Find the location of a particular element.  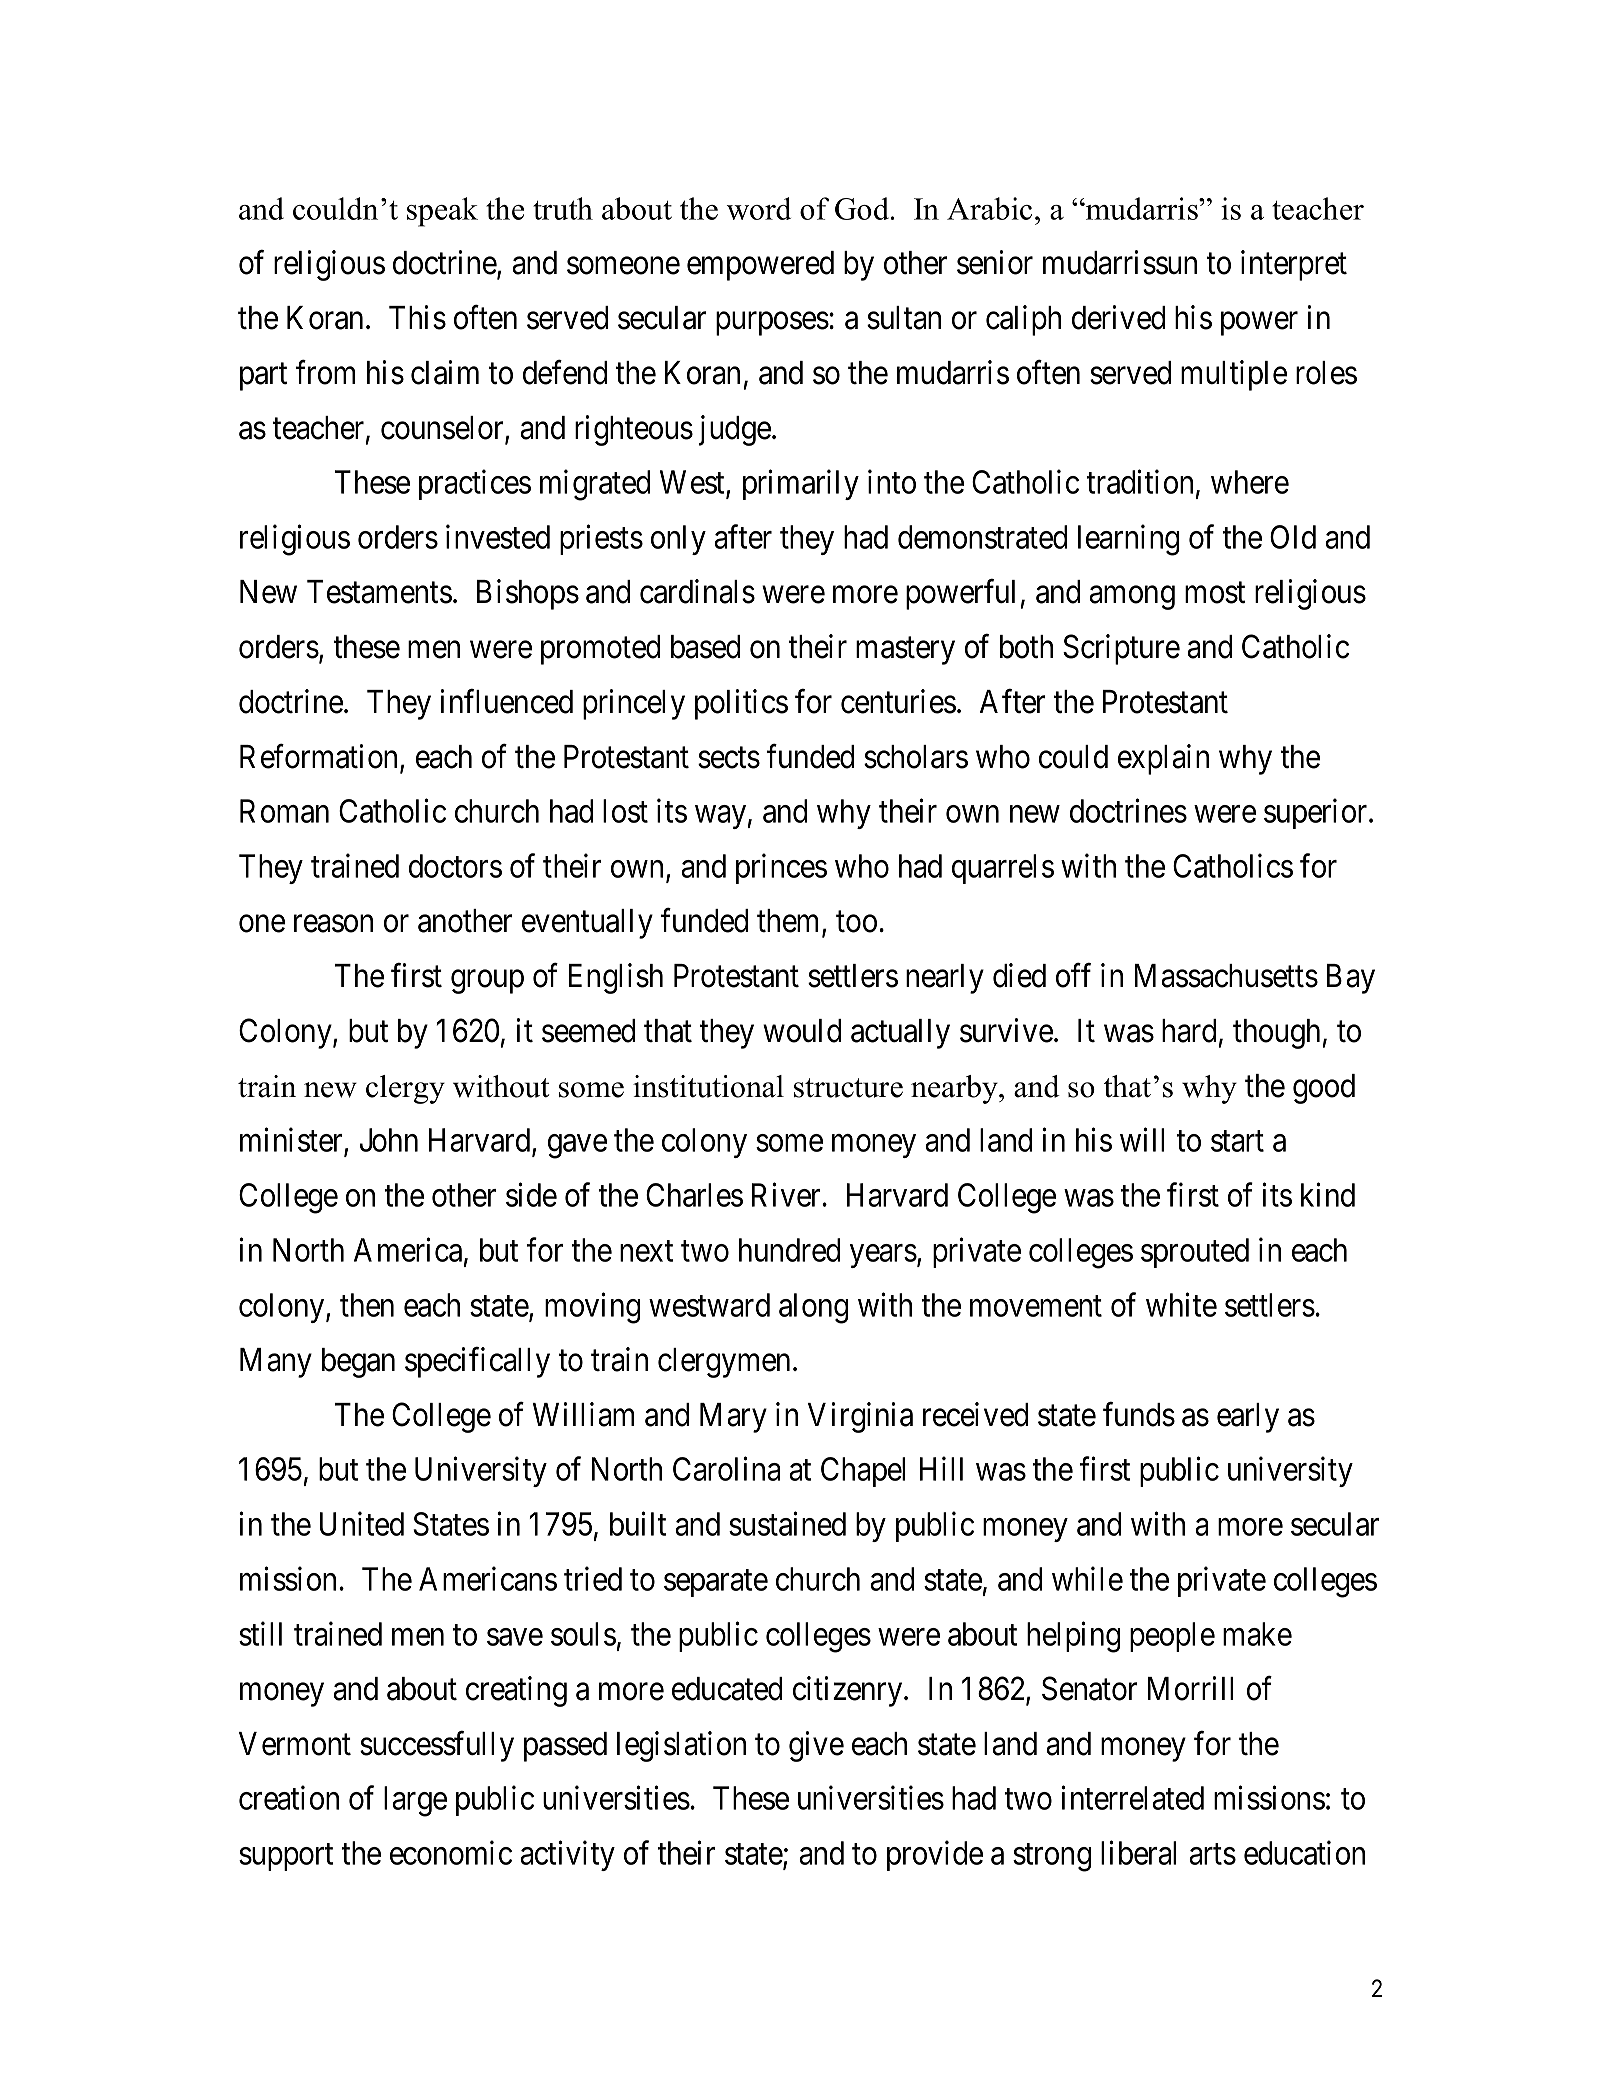

word is located at coordinates (759, 208).
